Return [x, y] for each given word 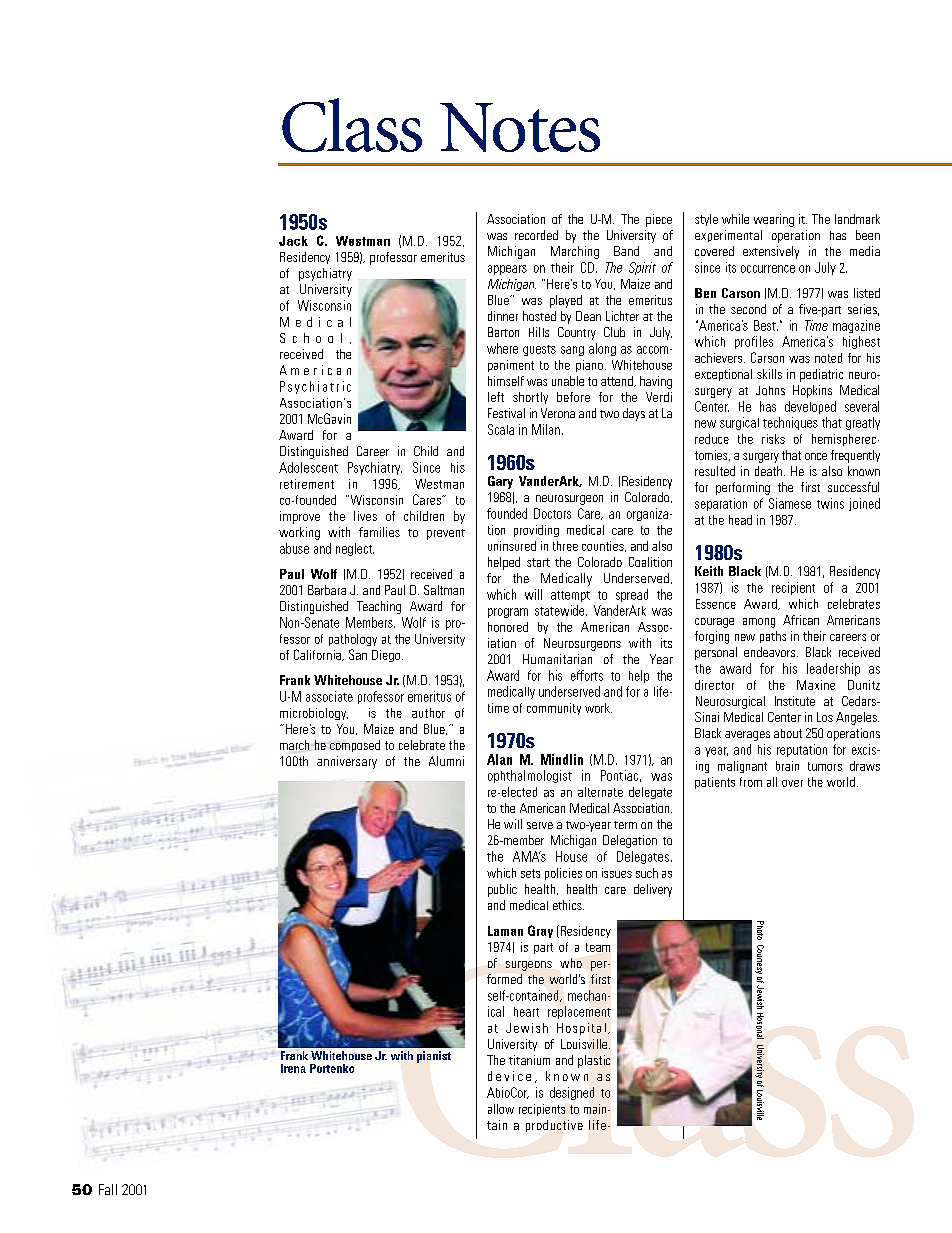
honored [508, 627]
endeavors [771, 652]
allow [501, 1109]
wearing [774, 220]
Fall [108, 1189]
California [318, 655]
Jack [293, 241]
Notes [520, 127]
